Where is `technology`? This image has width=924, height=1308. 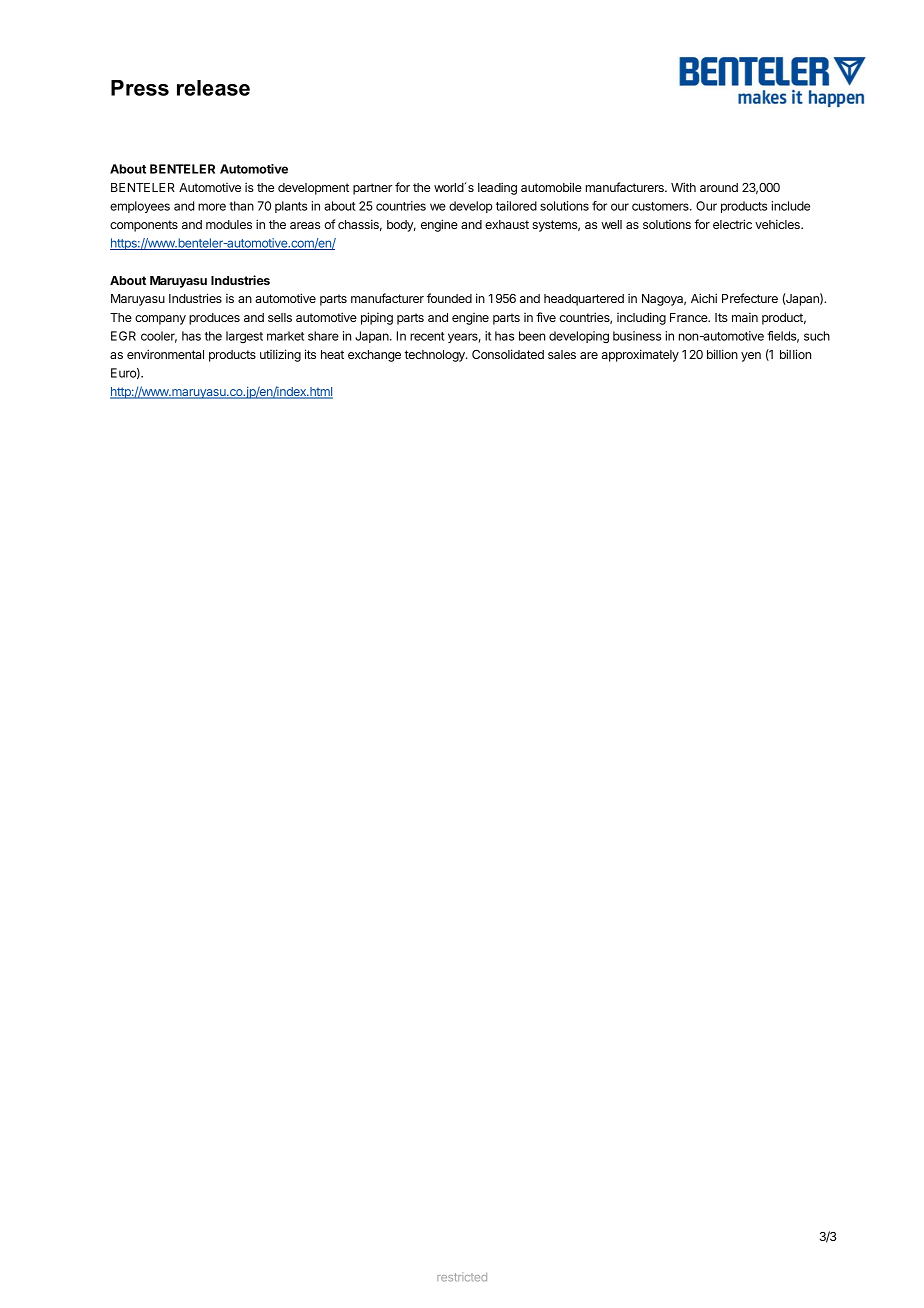 technology is located at coordinates (435, 356).
